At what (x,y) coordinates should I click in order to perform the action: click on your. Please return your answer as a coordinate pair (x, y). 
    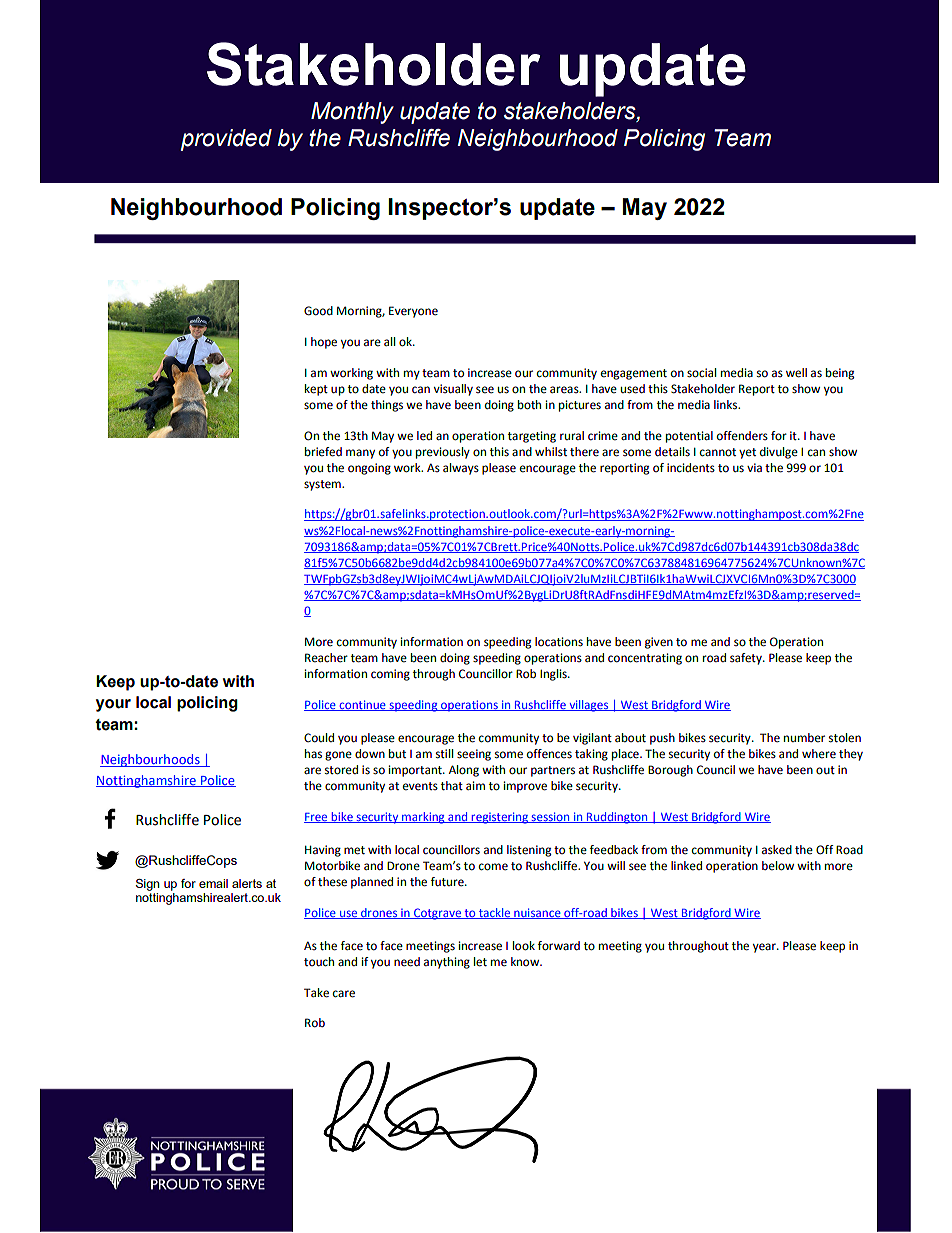
    Looking at the image, I should click on (113, 705).
